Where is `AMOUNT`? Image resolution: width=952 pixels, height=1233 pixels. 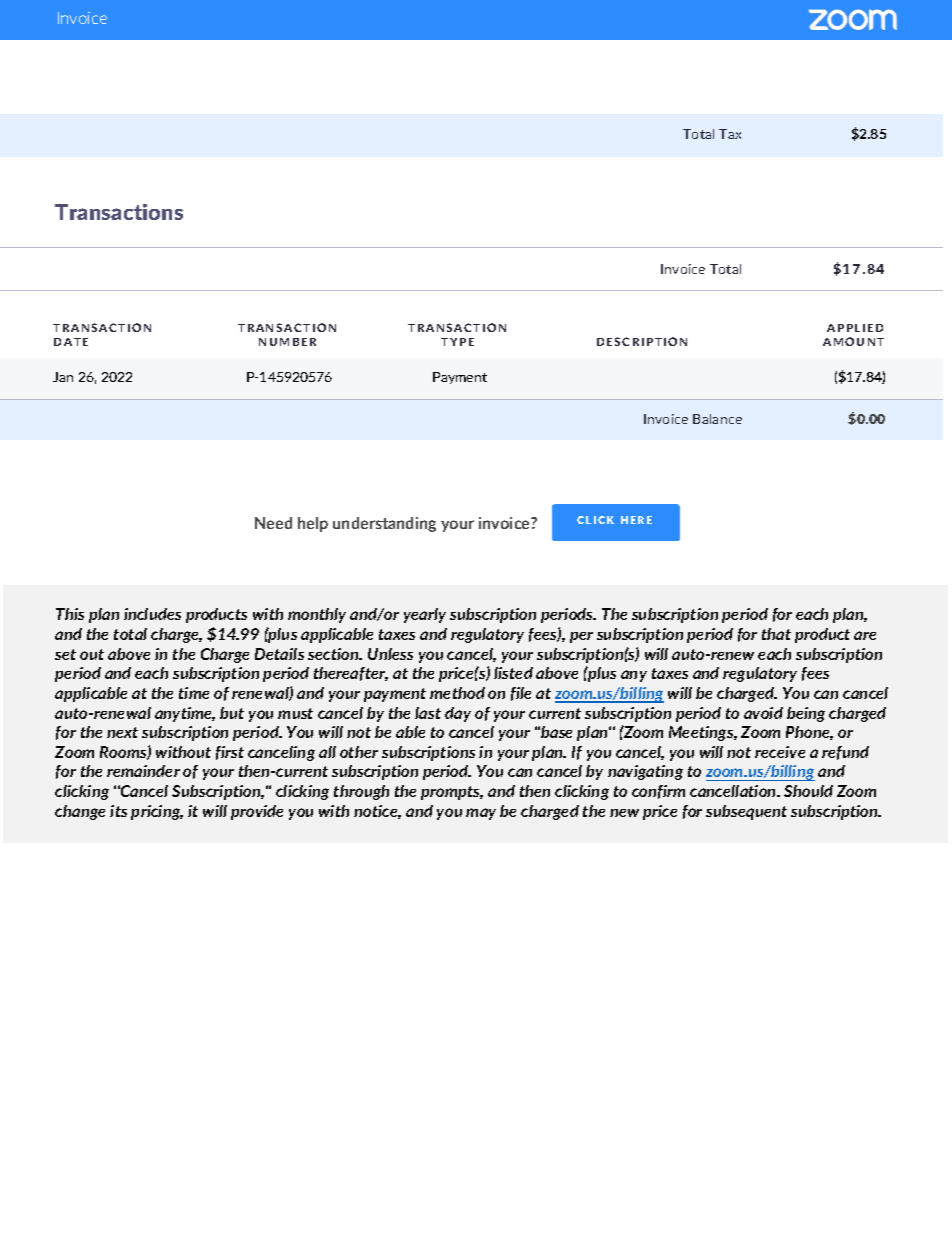
AMOUNT is located at coordinates (853, 341).
